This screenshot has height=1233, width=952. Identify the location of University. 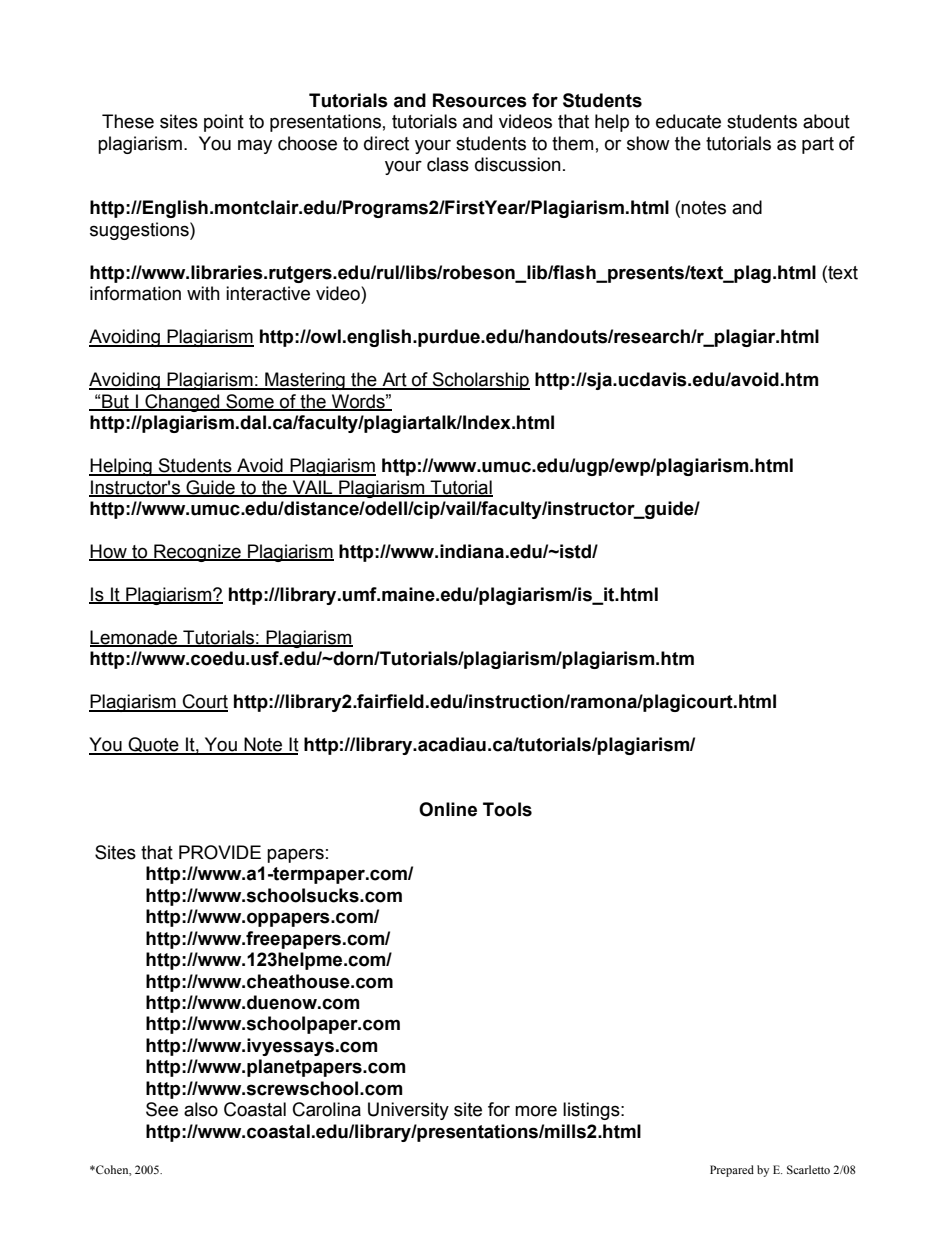
(408, 1111).
